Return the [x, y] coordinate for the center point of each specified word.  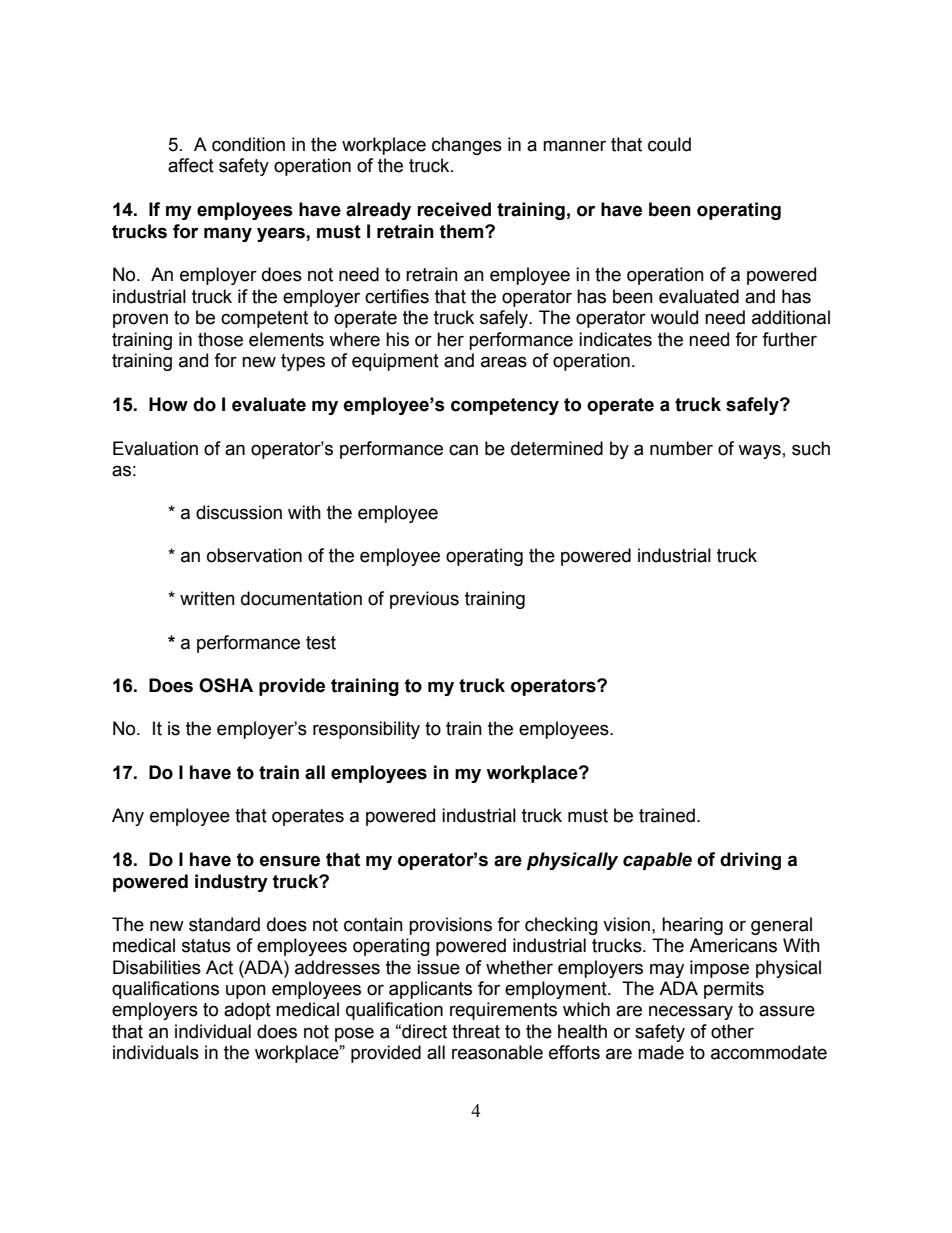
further [789, 339]
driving [750, 861]
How [168, 404]
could [669, 144]
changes [467, 146]
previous [424, 600]
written [207, 598]
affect [191, 165]
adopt [247, 1011]
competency [505, 406]
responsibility [366, 730]
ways [759, 451]
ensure [290, 861]
